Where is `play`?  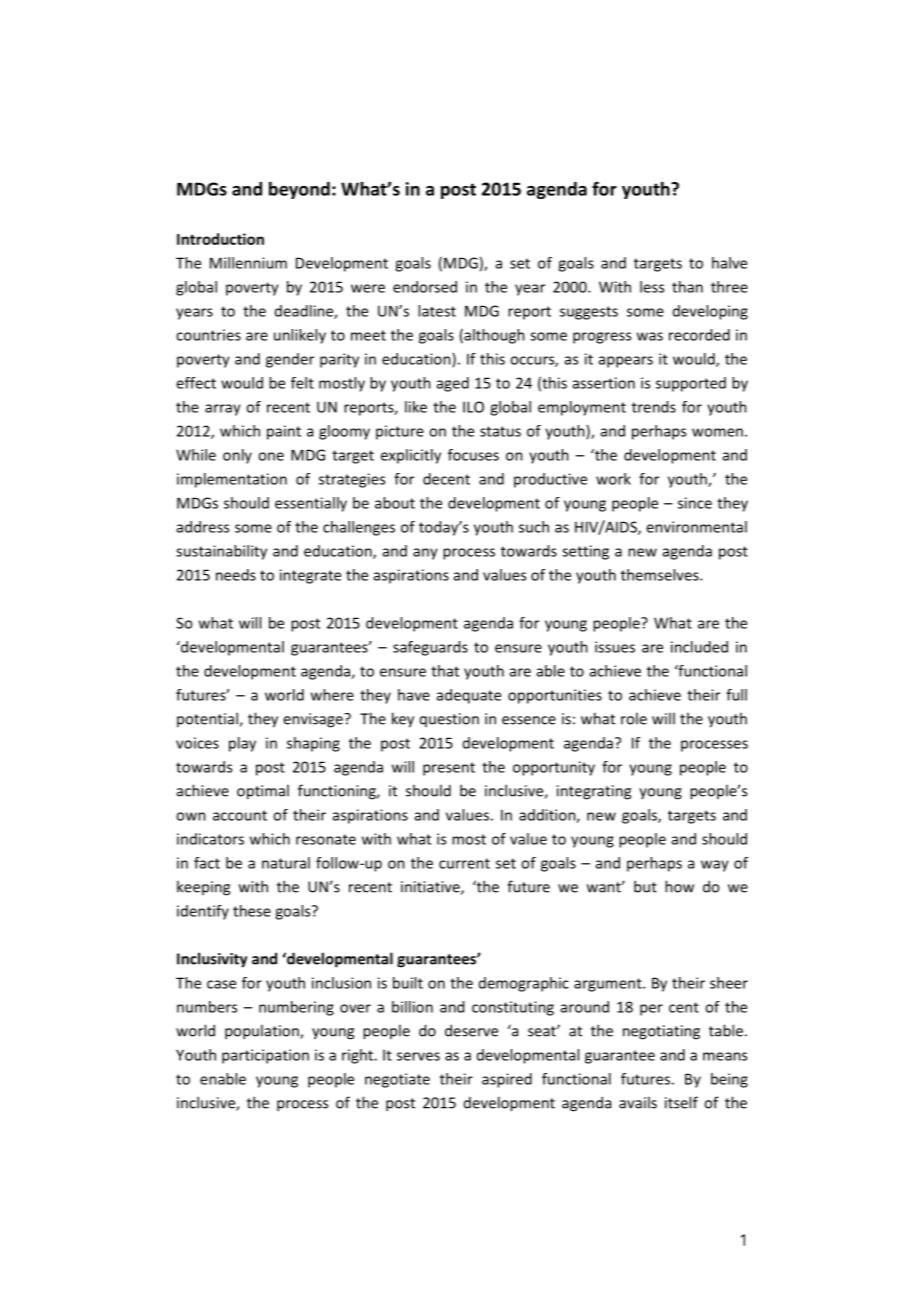 play is located at coordinates (242, 744).
